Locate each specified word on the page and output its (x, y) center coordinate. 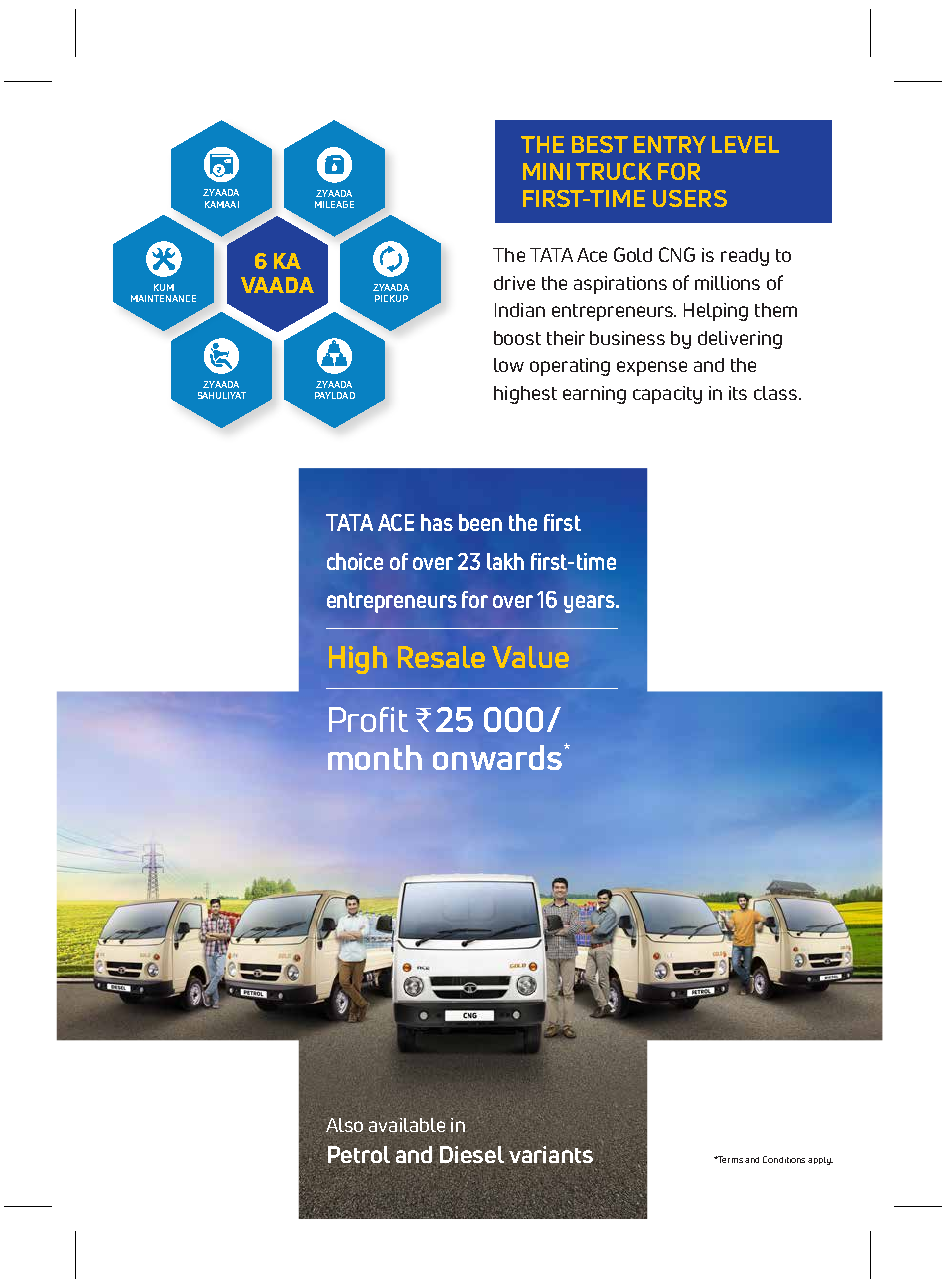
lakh (505, 561)
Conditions (784, 1159)
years (590, 604)
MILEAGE (334, 204)
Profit (368, 719)
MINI (546, 171)
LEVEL (745, 144)
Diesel (472, 1154)
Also (344, 1125)
